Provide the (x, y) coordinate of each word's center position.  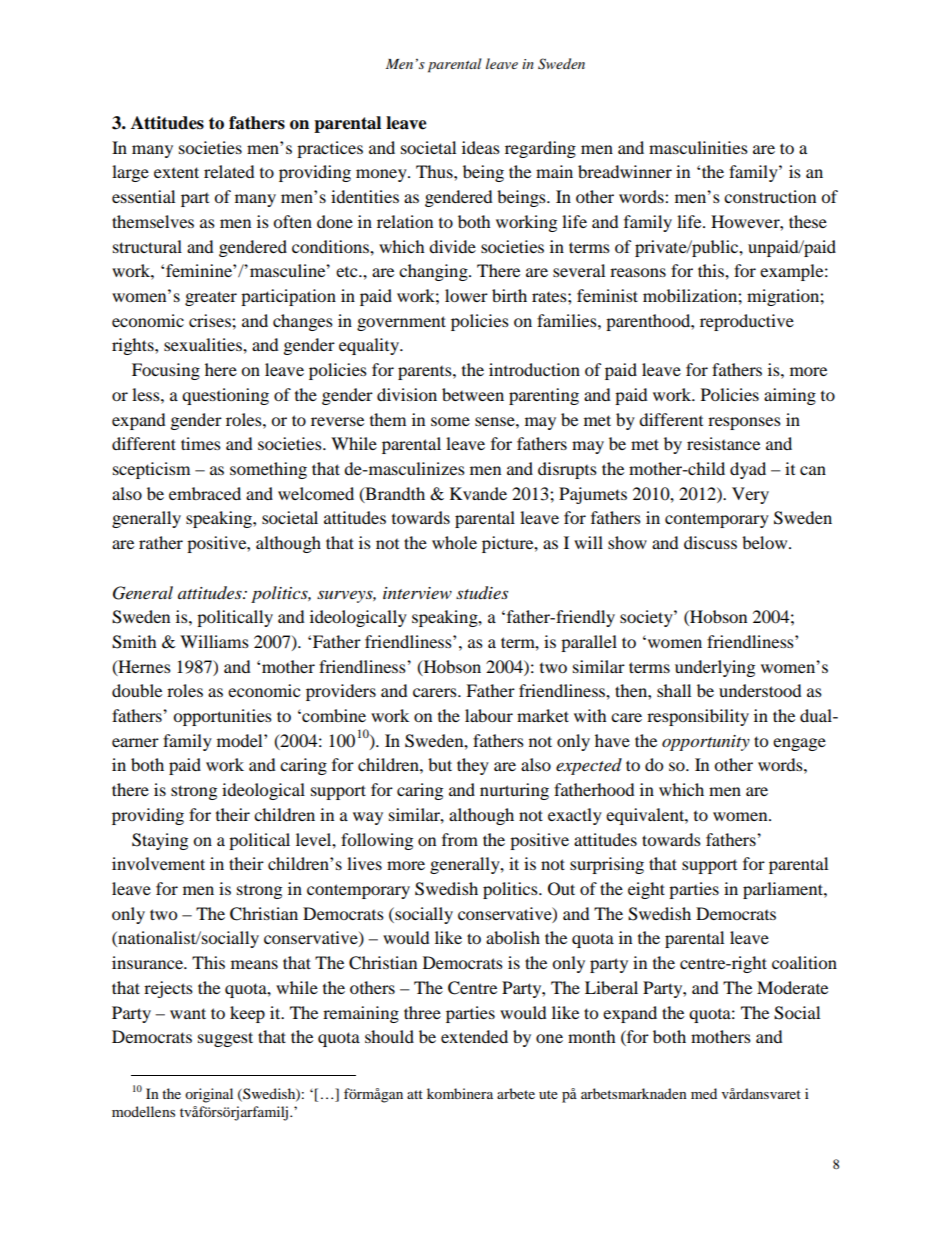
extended (474, 1036)
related (229, 171)
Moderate (792, 987)
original (209, 1095)
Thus (435, 171)
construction (770, 196)
